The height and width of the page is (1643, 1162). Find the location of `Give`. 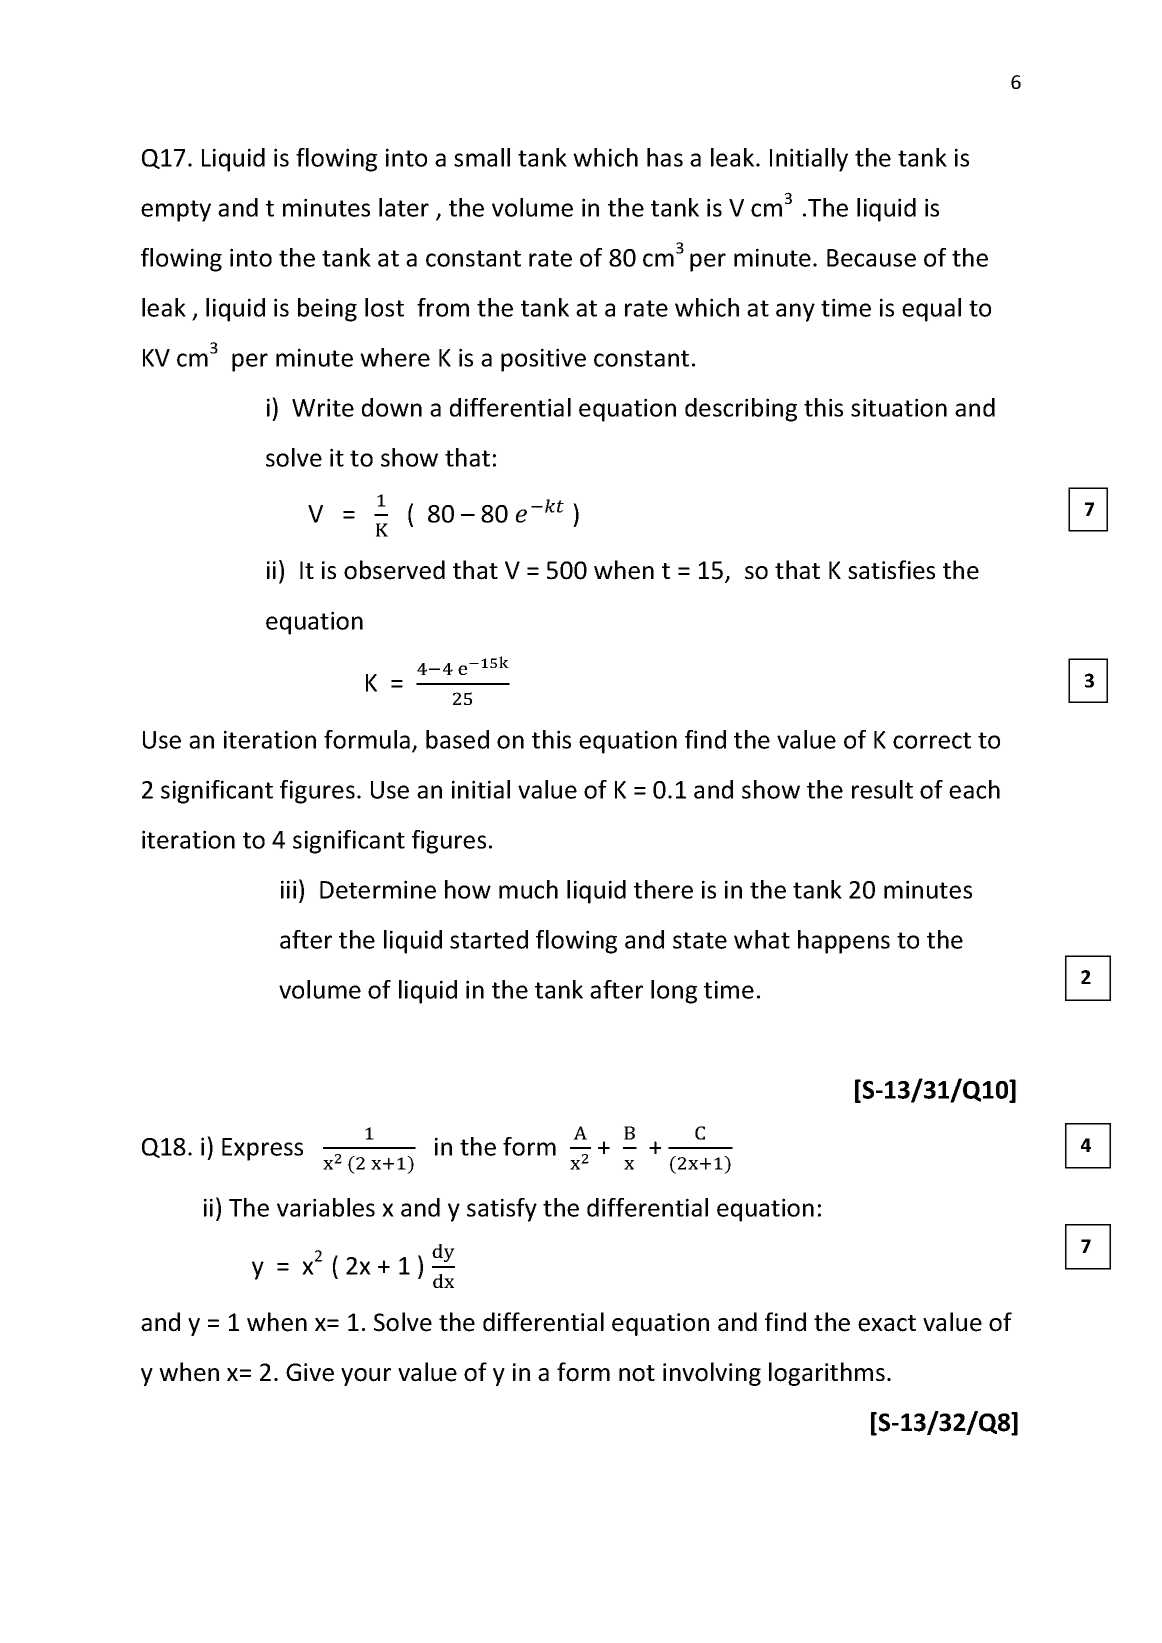

Give is located at coordinates (310, 1372).
